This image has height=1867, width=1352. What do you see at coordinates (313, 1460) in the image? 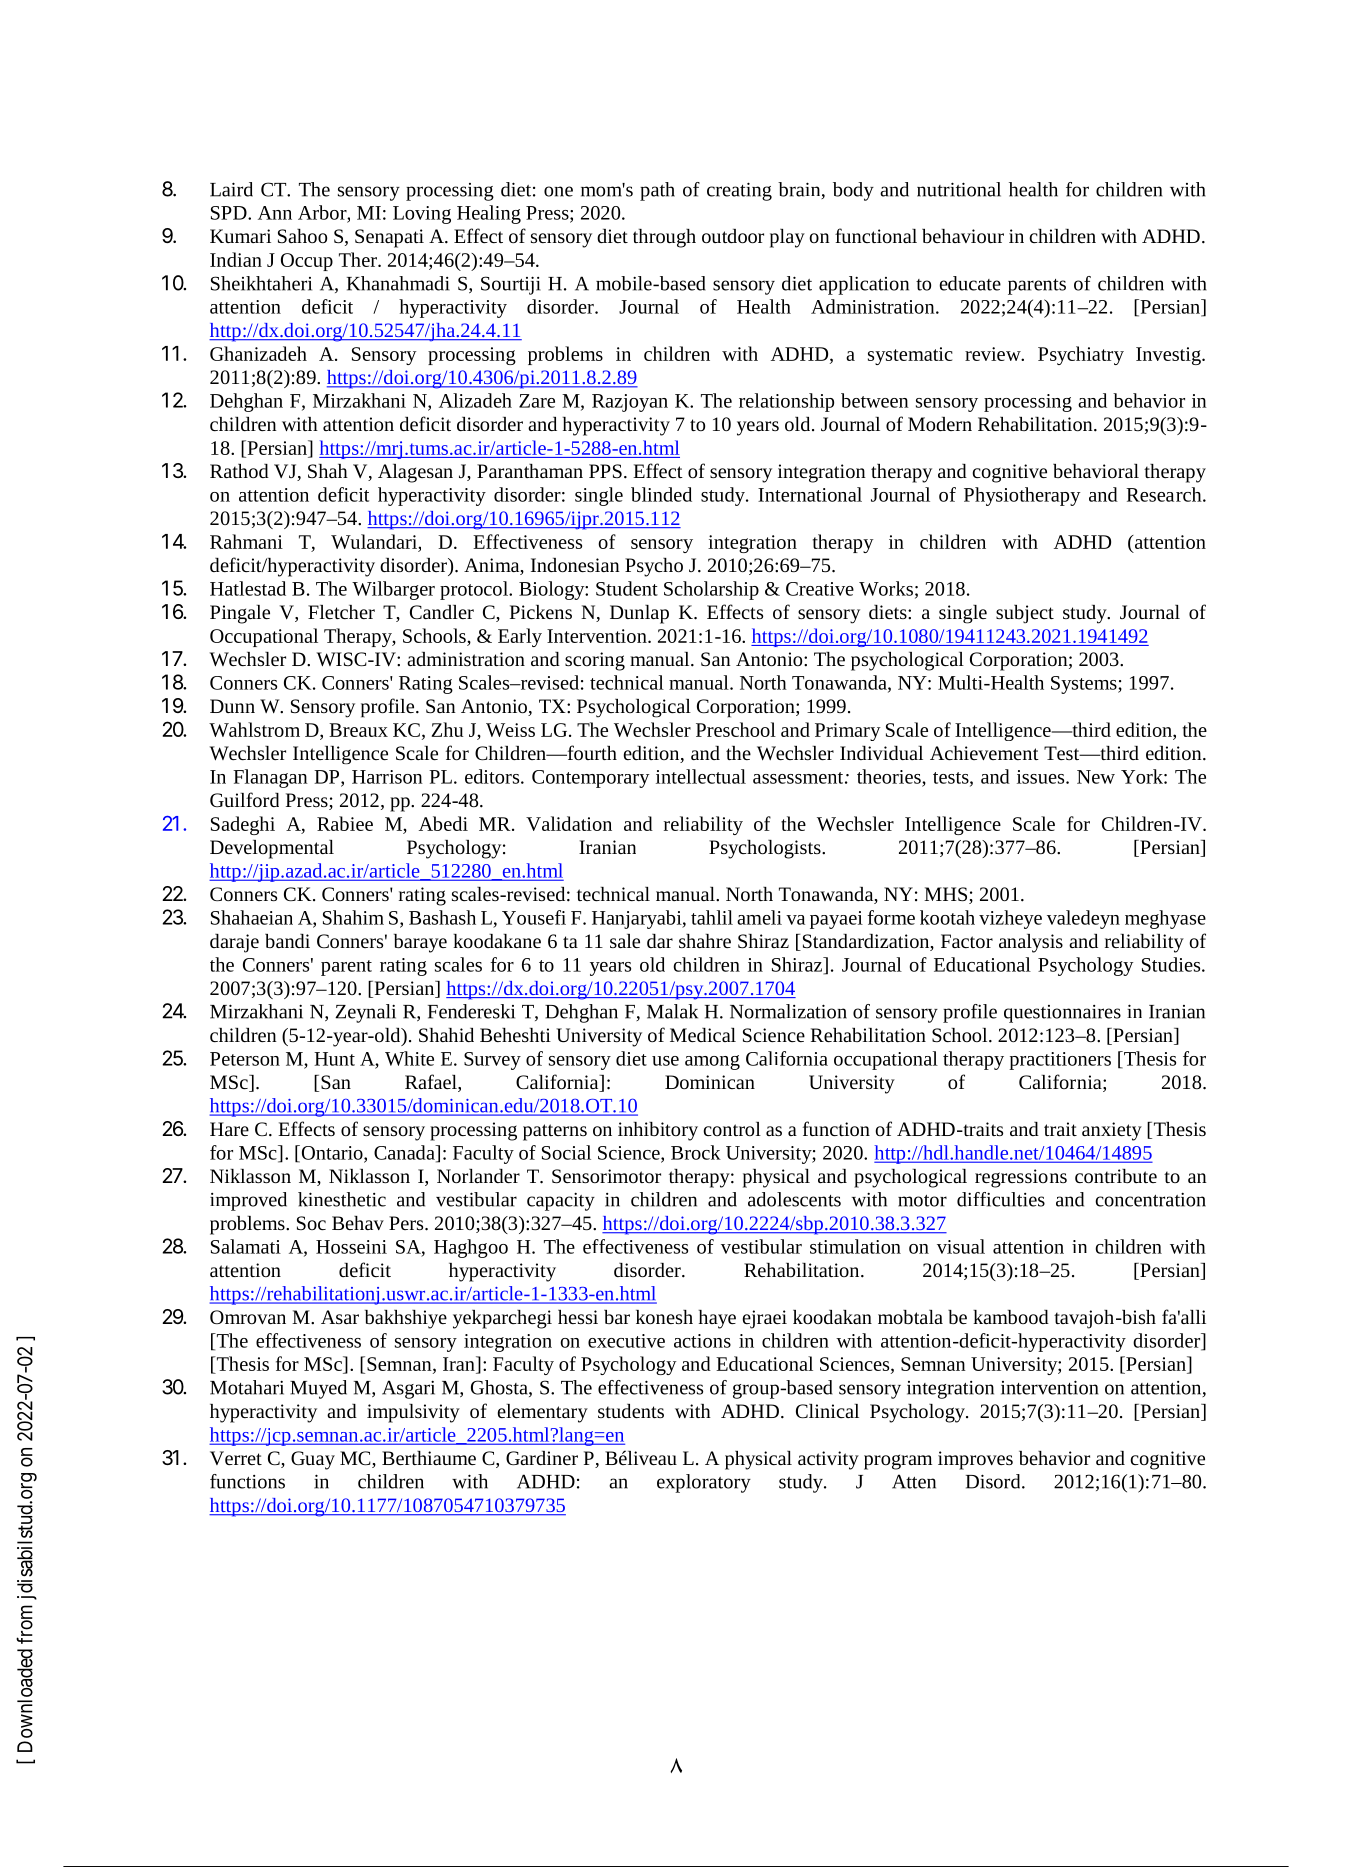
I see `Guay` at bounding box center [313, 1460].
